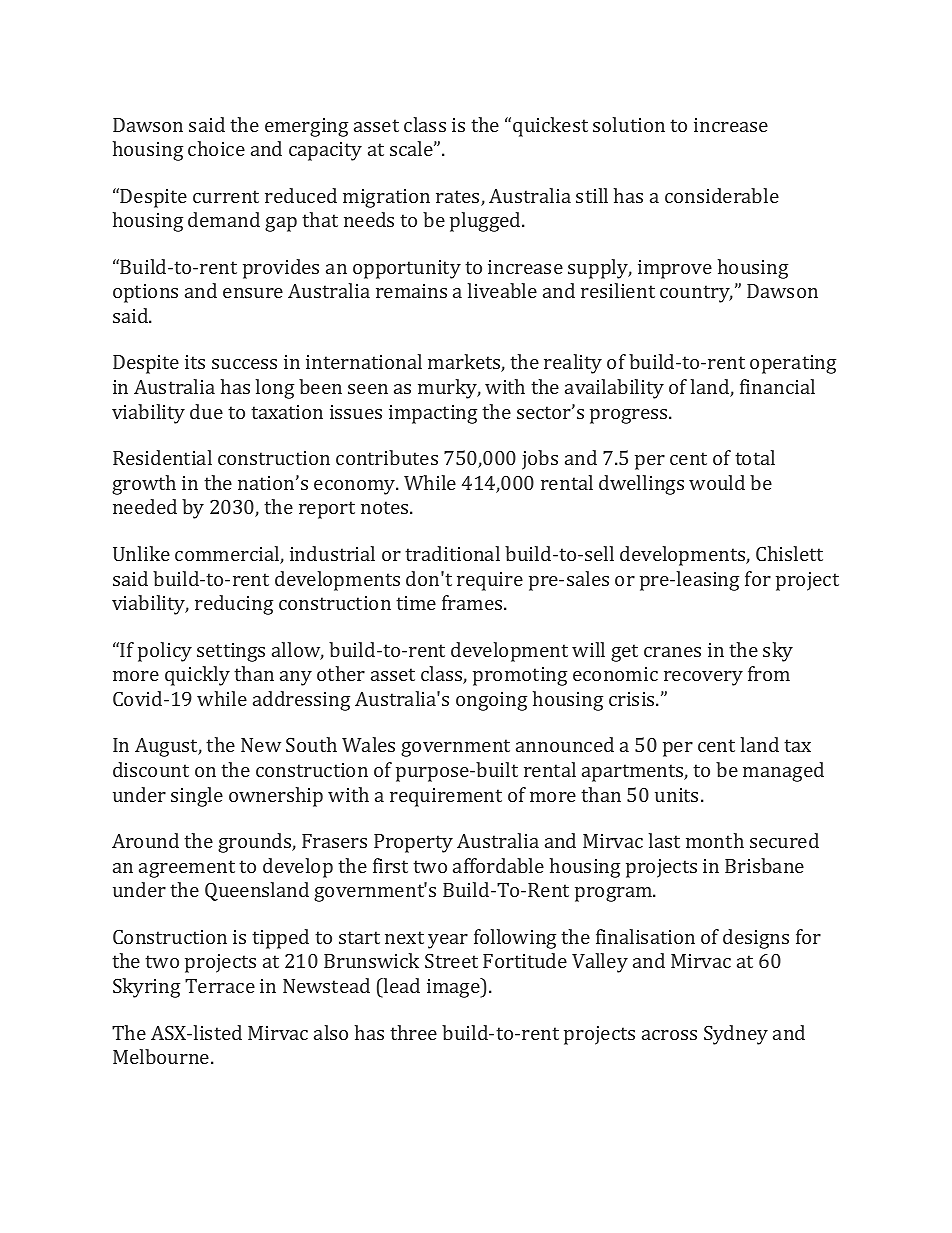 This screenshot has width=952, height=1233. Describe the element at coordinates (672, 652) in the screenshot. I see `cranes` at that location.
